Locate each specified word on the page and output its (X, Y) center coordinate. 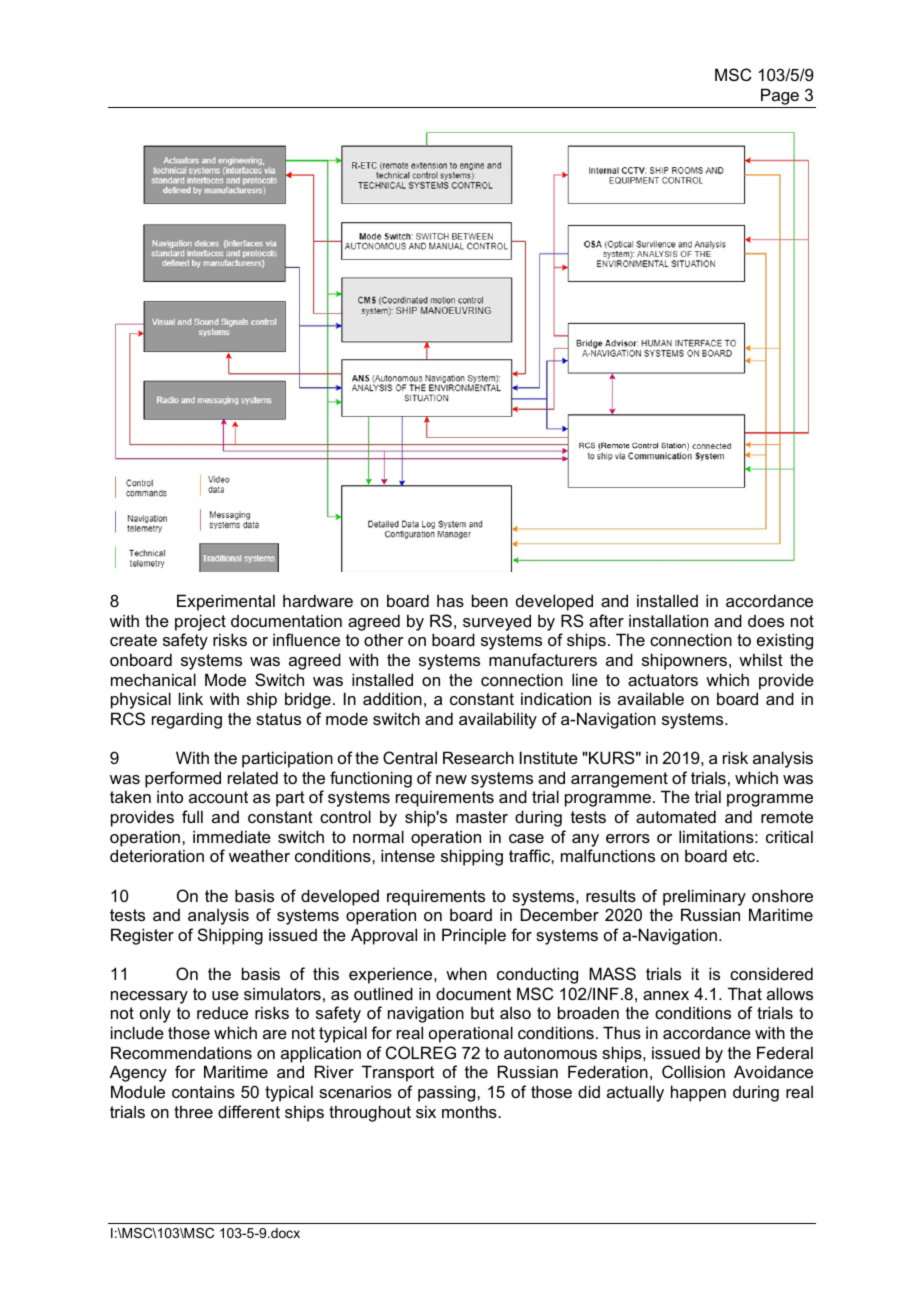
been (490, 600)
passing (448, 1093)
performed (183, 779)
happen (698, 1093)
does (766, 621)
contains (203, 1091)
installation (668, 620)
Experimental (226, 602)
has (450, 600)
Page (780, 98)
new (451, 779)
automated (676, 816)
